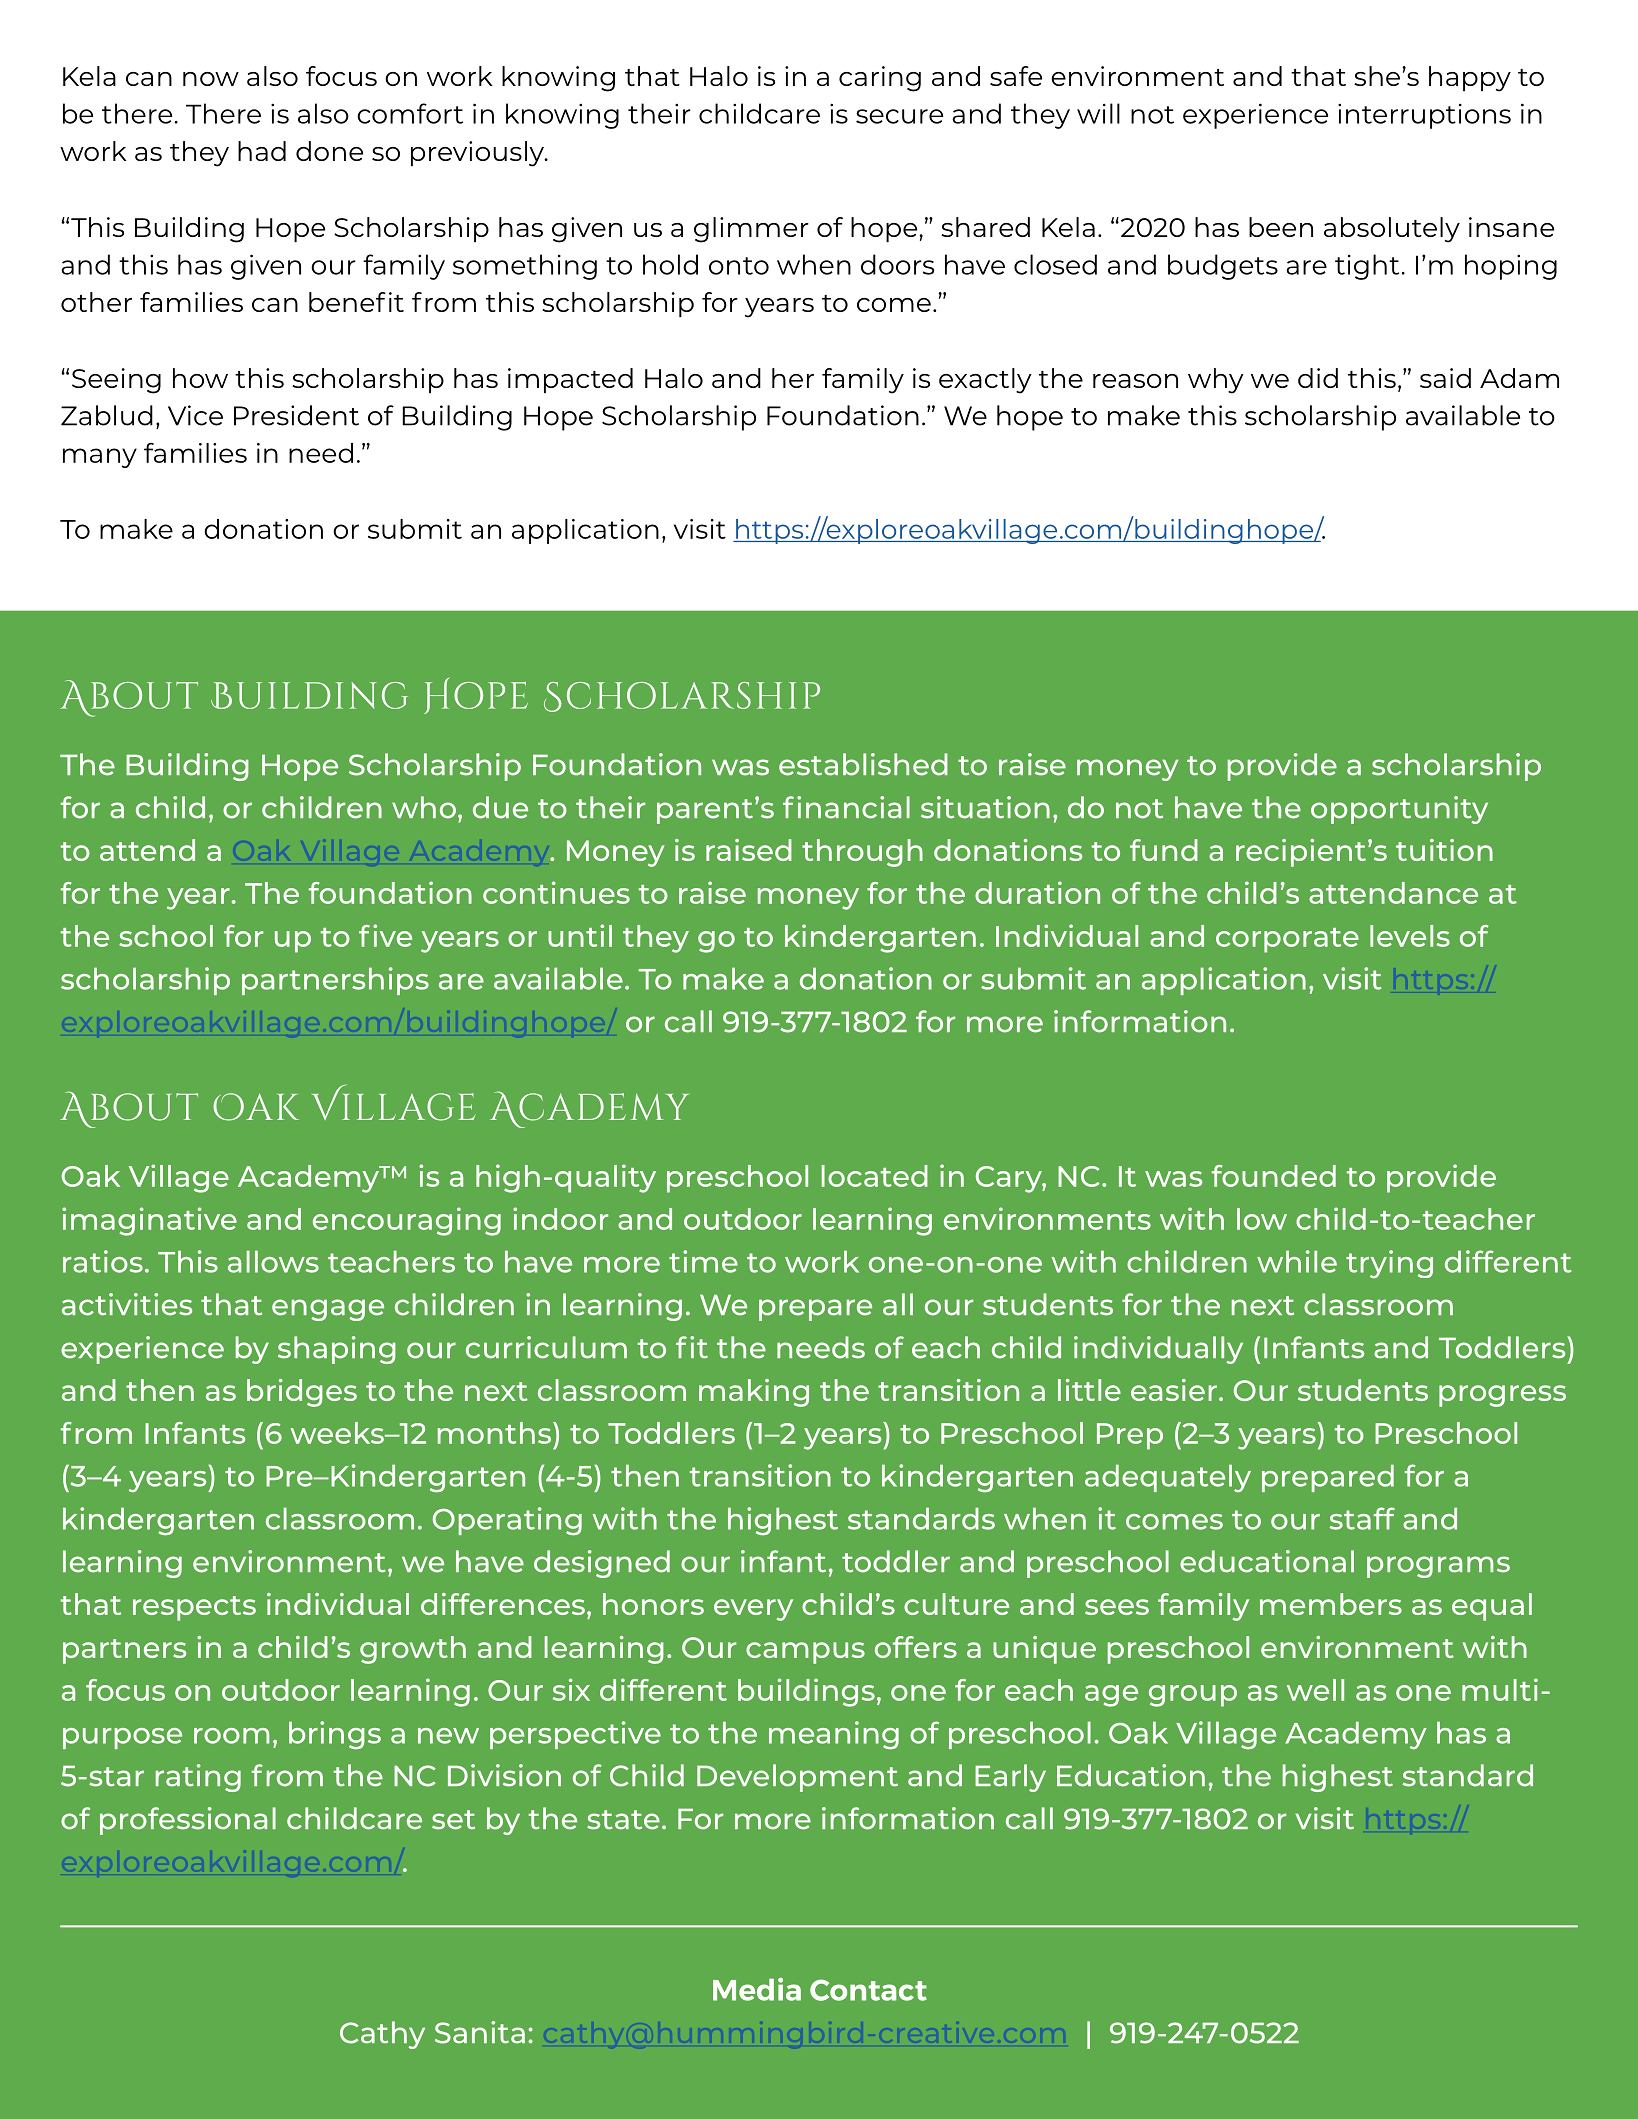  What do you see at coordinates (328, 1310) in the screenshot?
I see `engage` at bounding box center [328, 1310].
